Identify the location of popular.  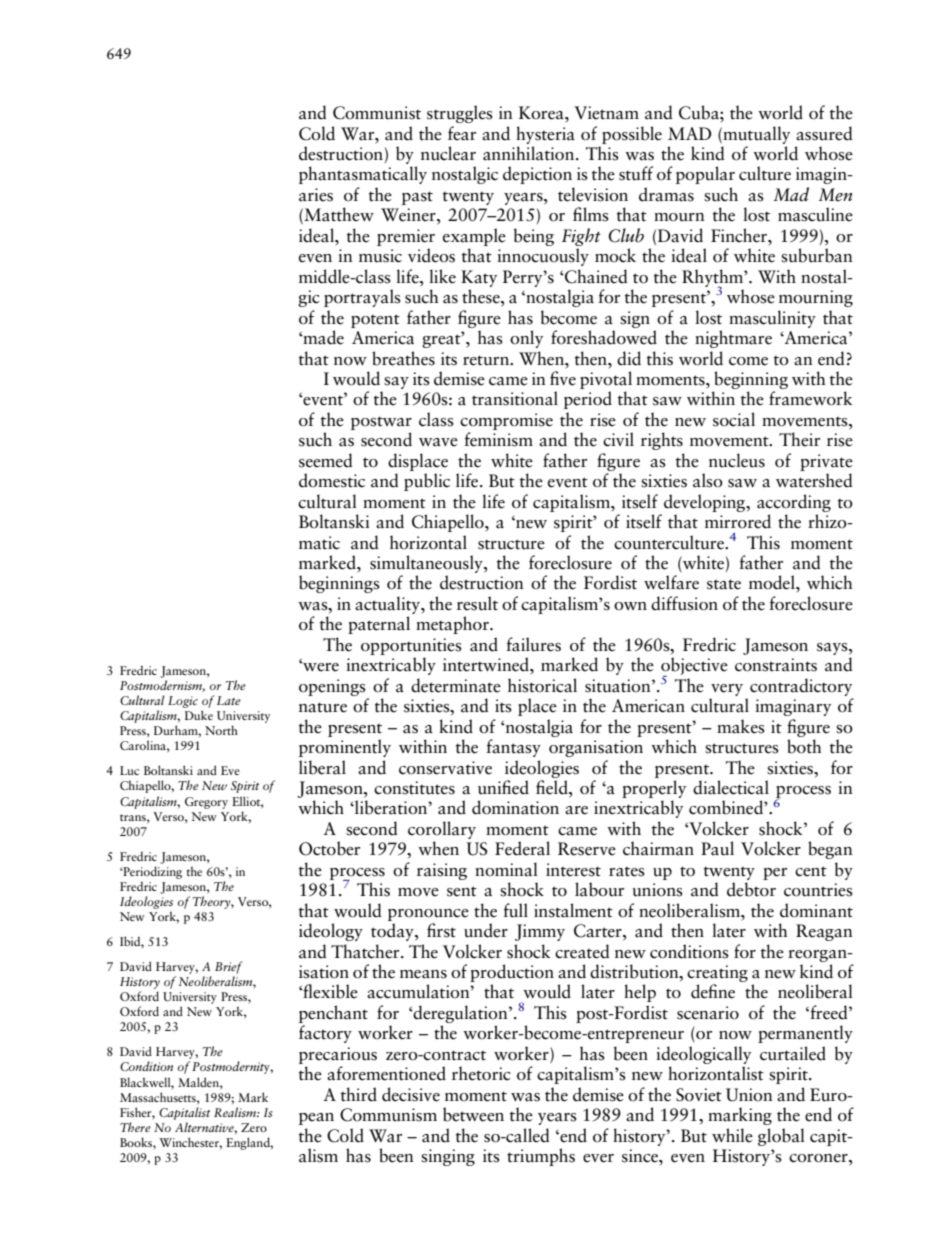
(705, 175).
